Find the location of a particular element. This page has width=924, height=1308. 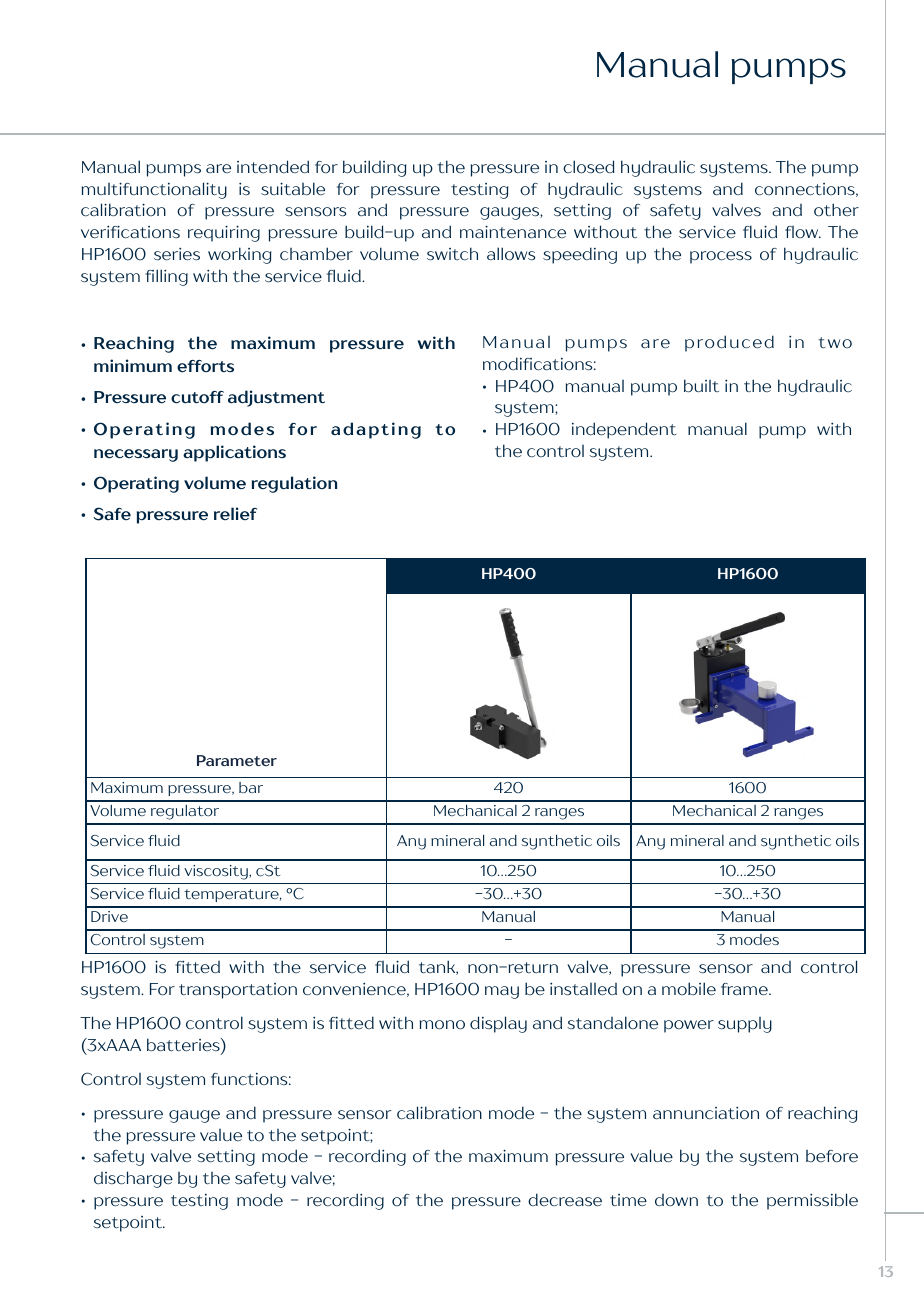

decrease is located at coordinates (565, 1200).
